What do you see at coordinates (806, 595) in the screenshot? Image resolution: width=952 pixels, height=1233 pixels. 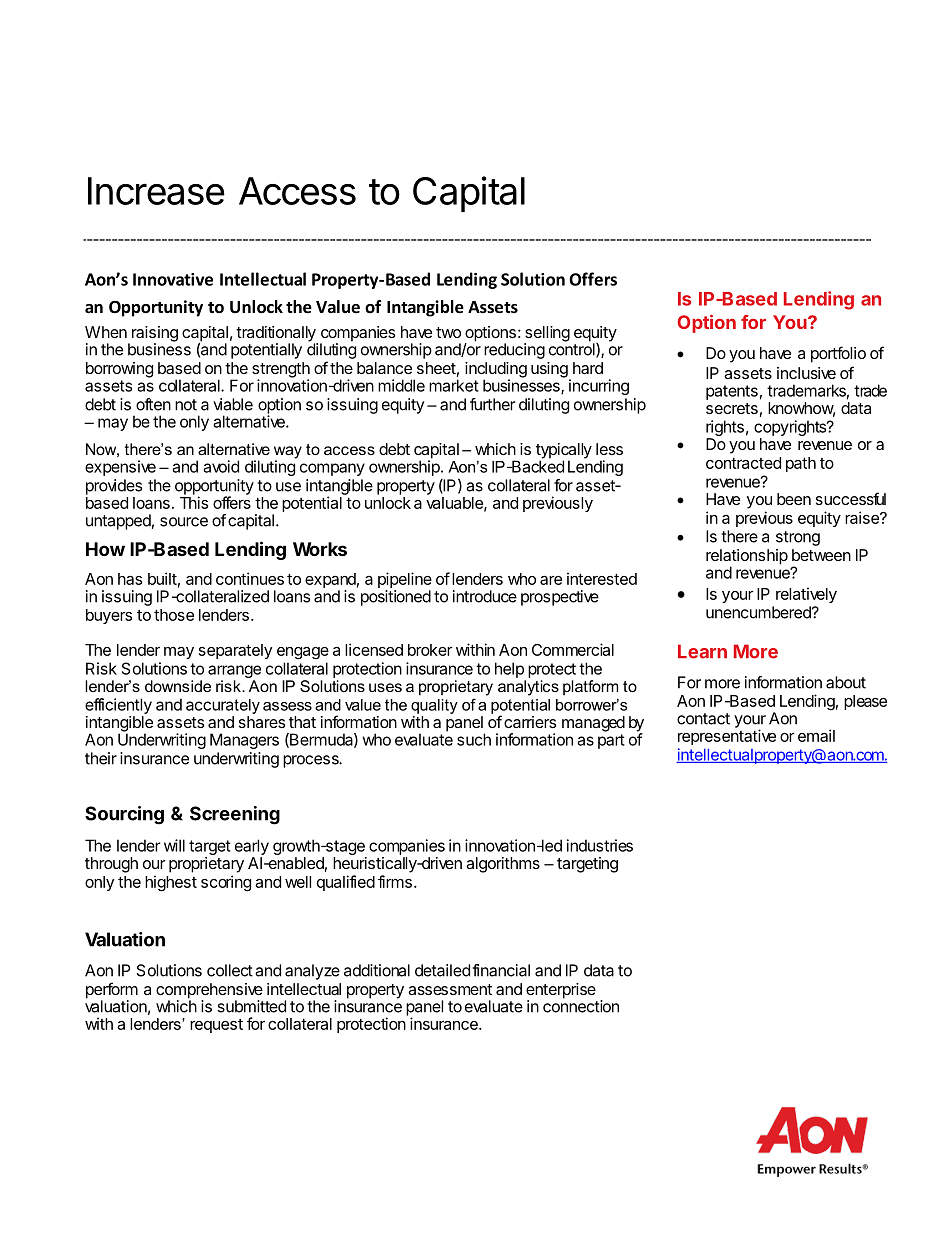 I see `relatively` at bounding box center [806, 595].
